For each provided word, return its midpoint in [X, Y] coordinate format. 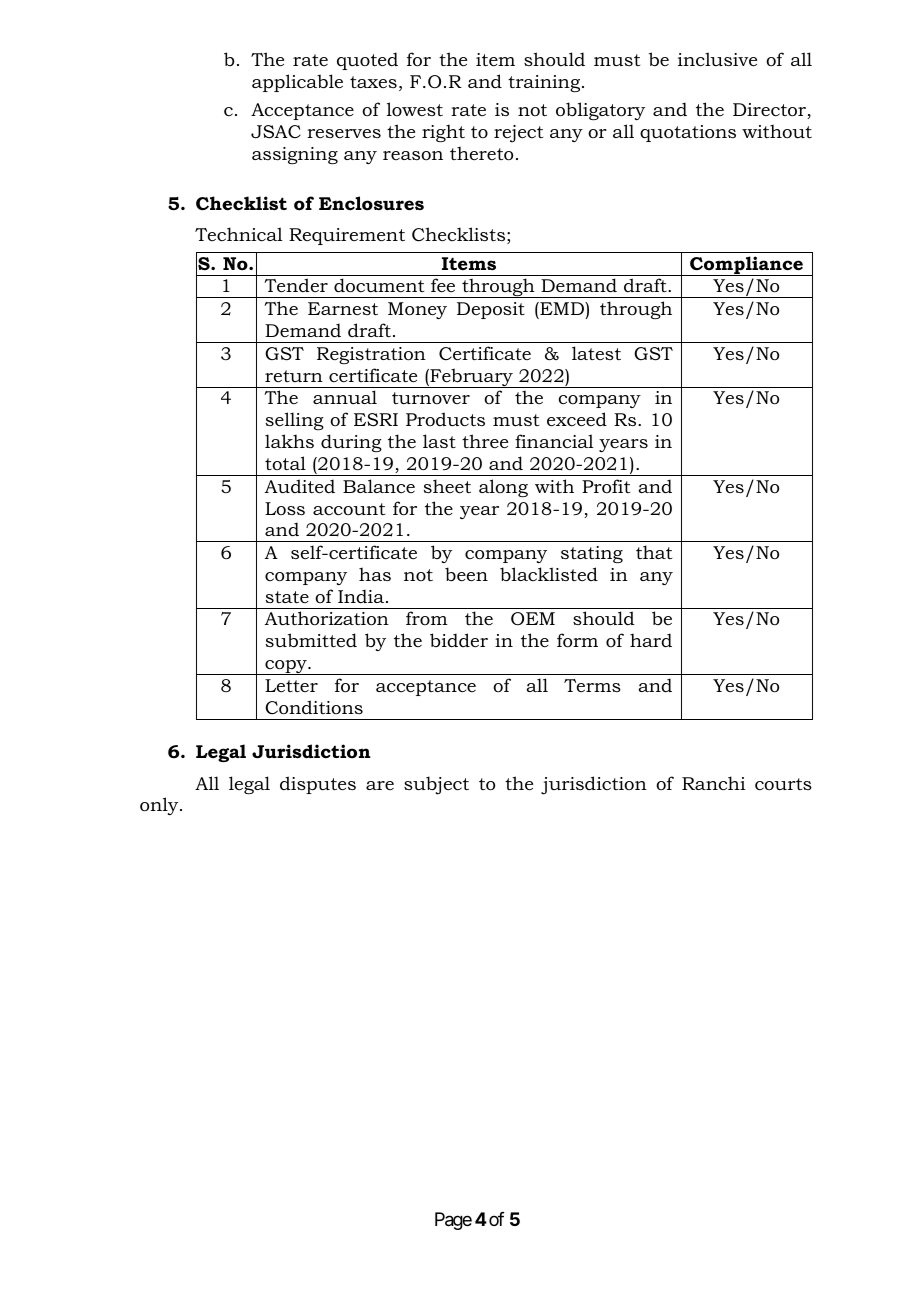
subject [436, 785]
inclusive [717, 59]
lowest [415, 109]
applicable [297, 83]
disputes [318, 785]
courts [783, 784]
